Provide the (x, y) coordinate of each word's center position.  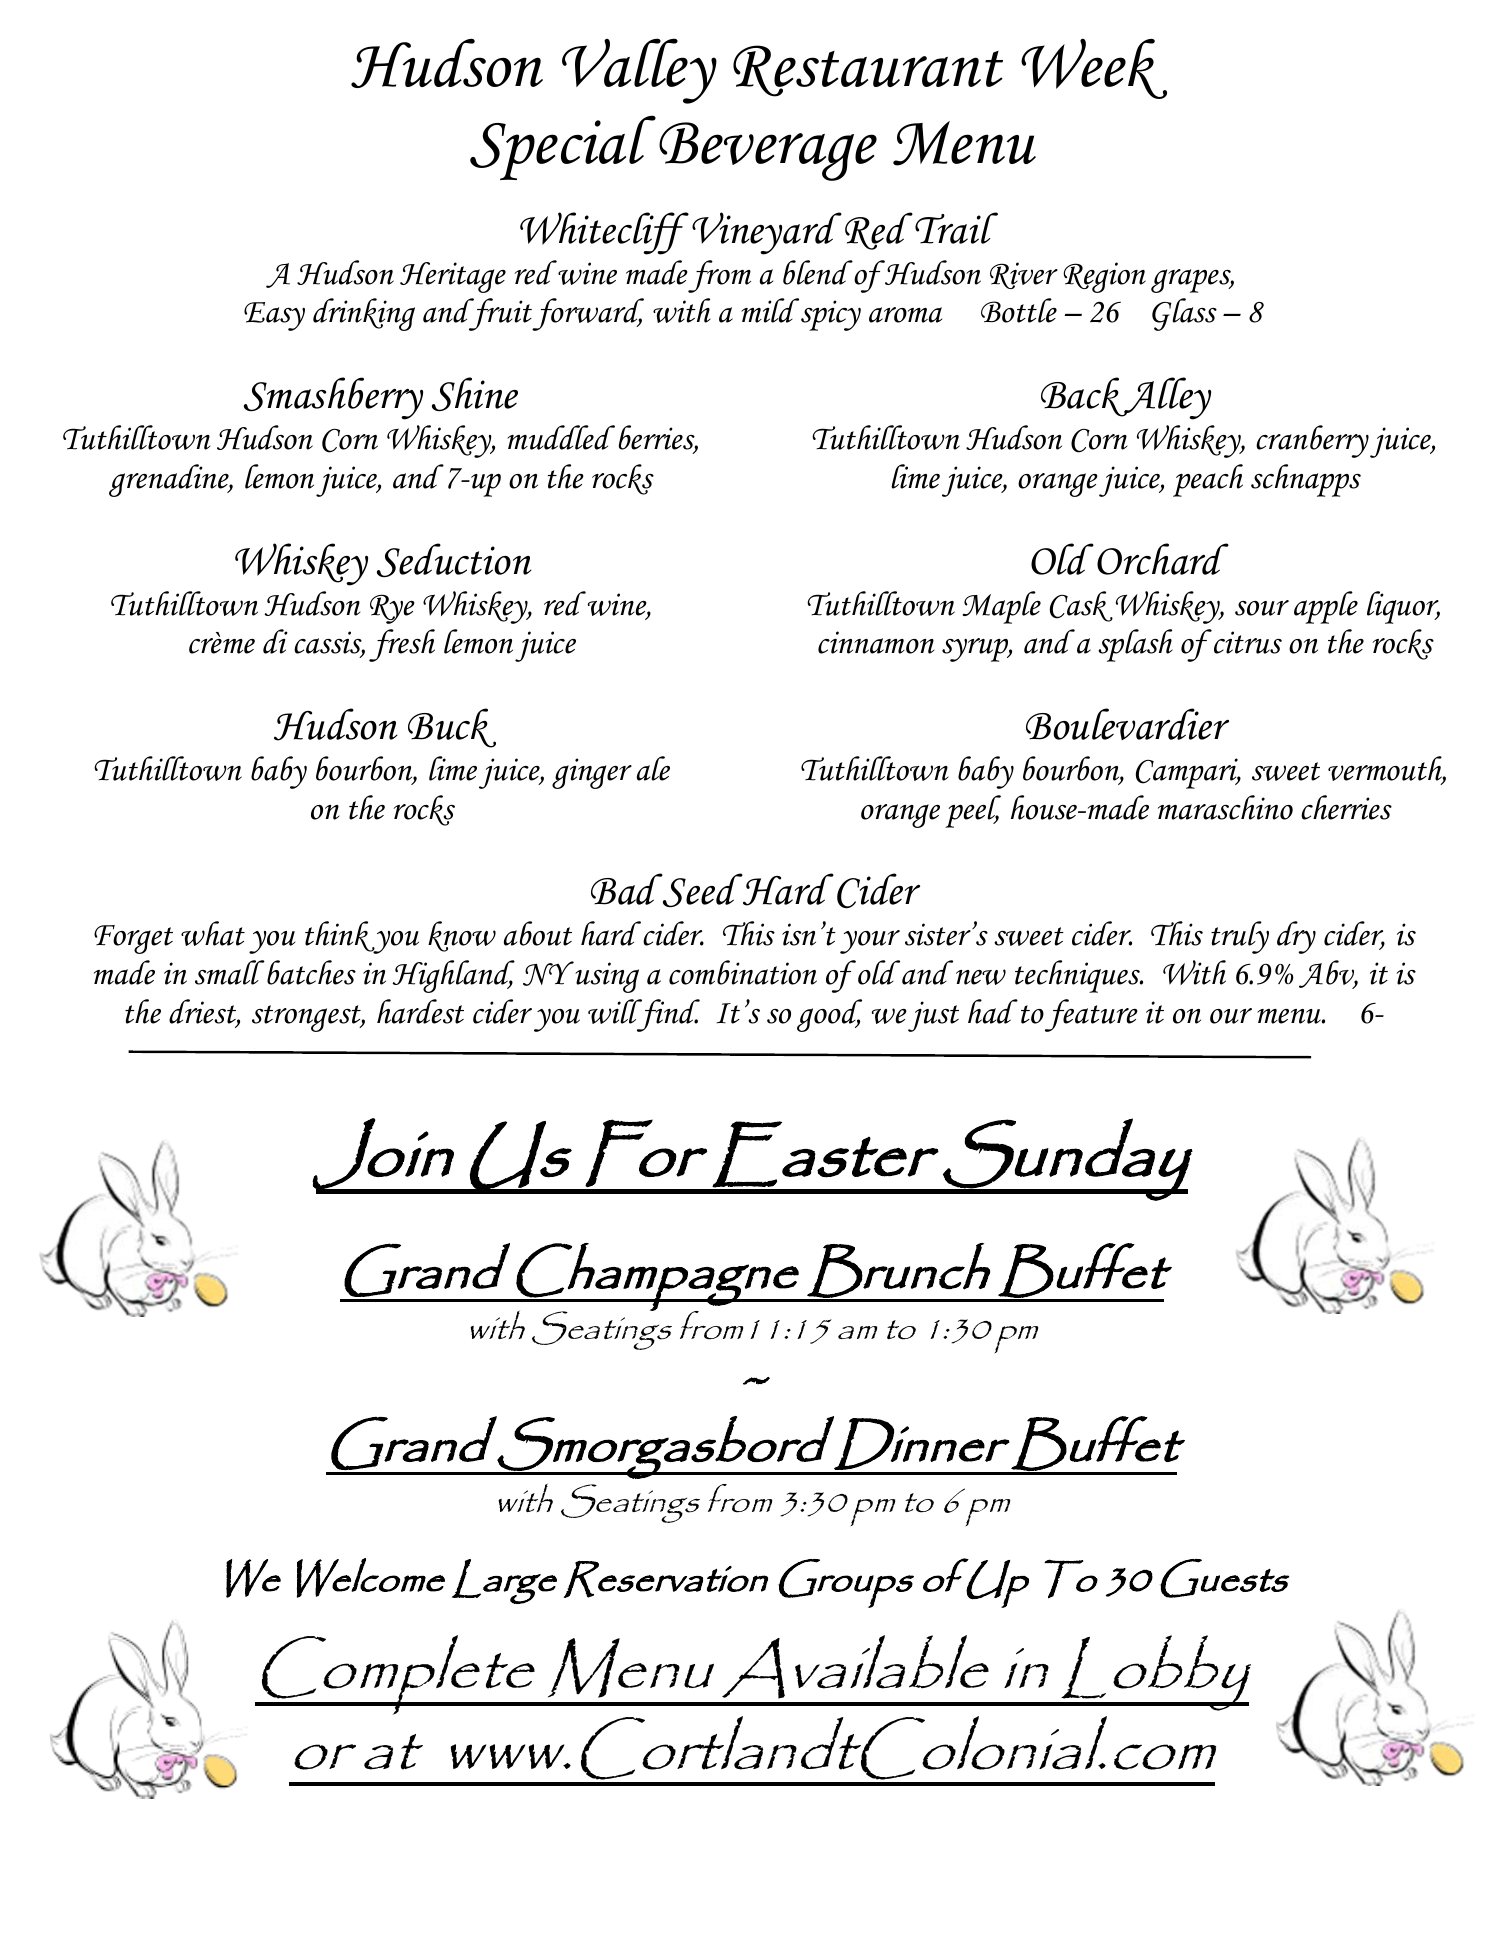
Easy (274, 316)
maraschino (1225, 807)
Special (563, 147)
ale (653, 768)
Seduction (454, 560)
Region (1104, 277)
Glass (1184, 314)
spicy (831, 315)
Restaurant (868, 71)
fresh (402, 645)
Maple (1001, 607)
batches (311, 972)
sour (1262, 608)
